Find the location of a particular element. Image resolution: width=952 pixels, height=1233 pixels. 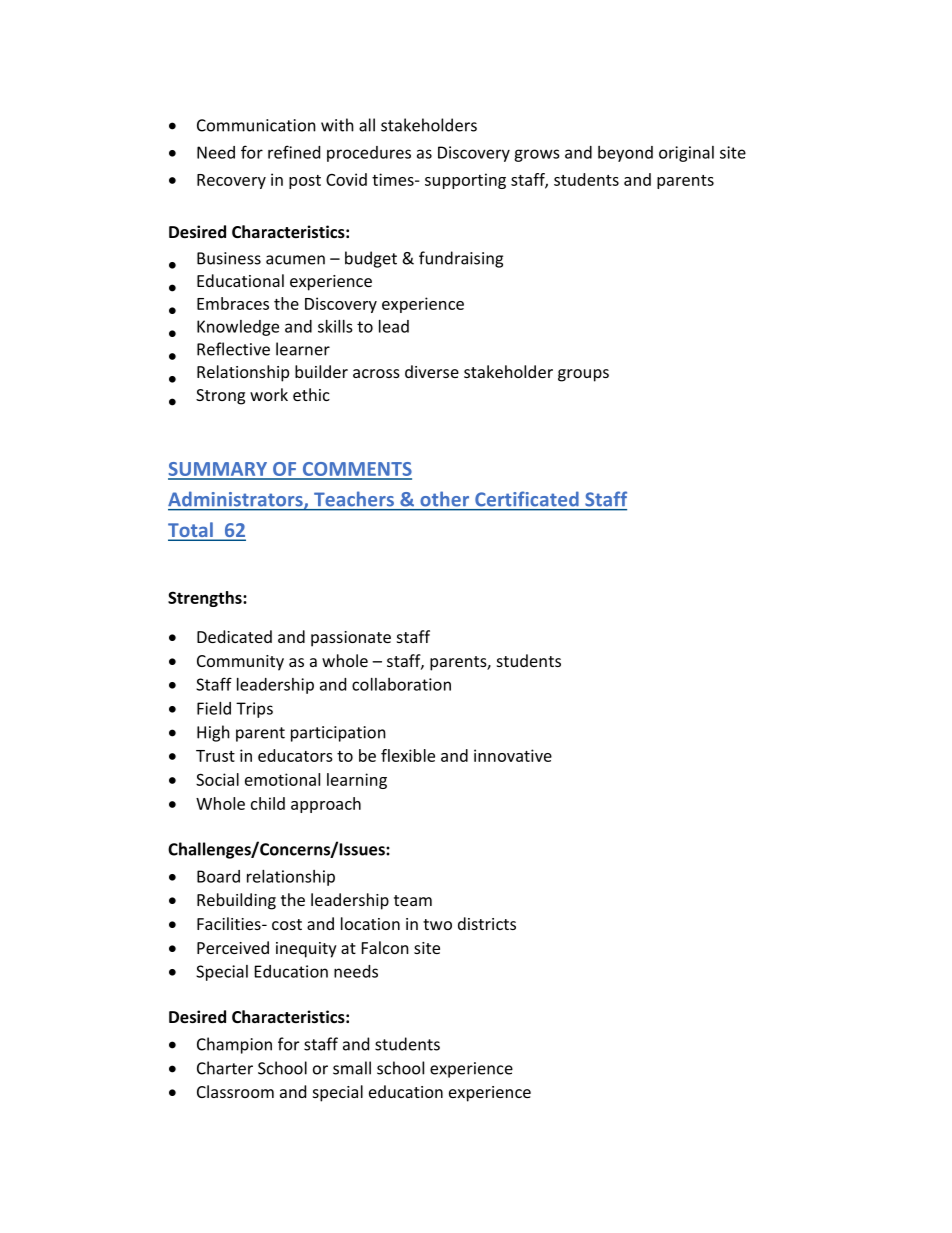

beyond is located at coordinates (625, 154).
